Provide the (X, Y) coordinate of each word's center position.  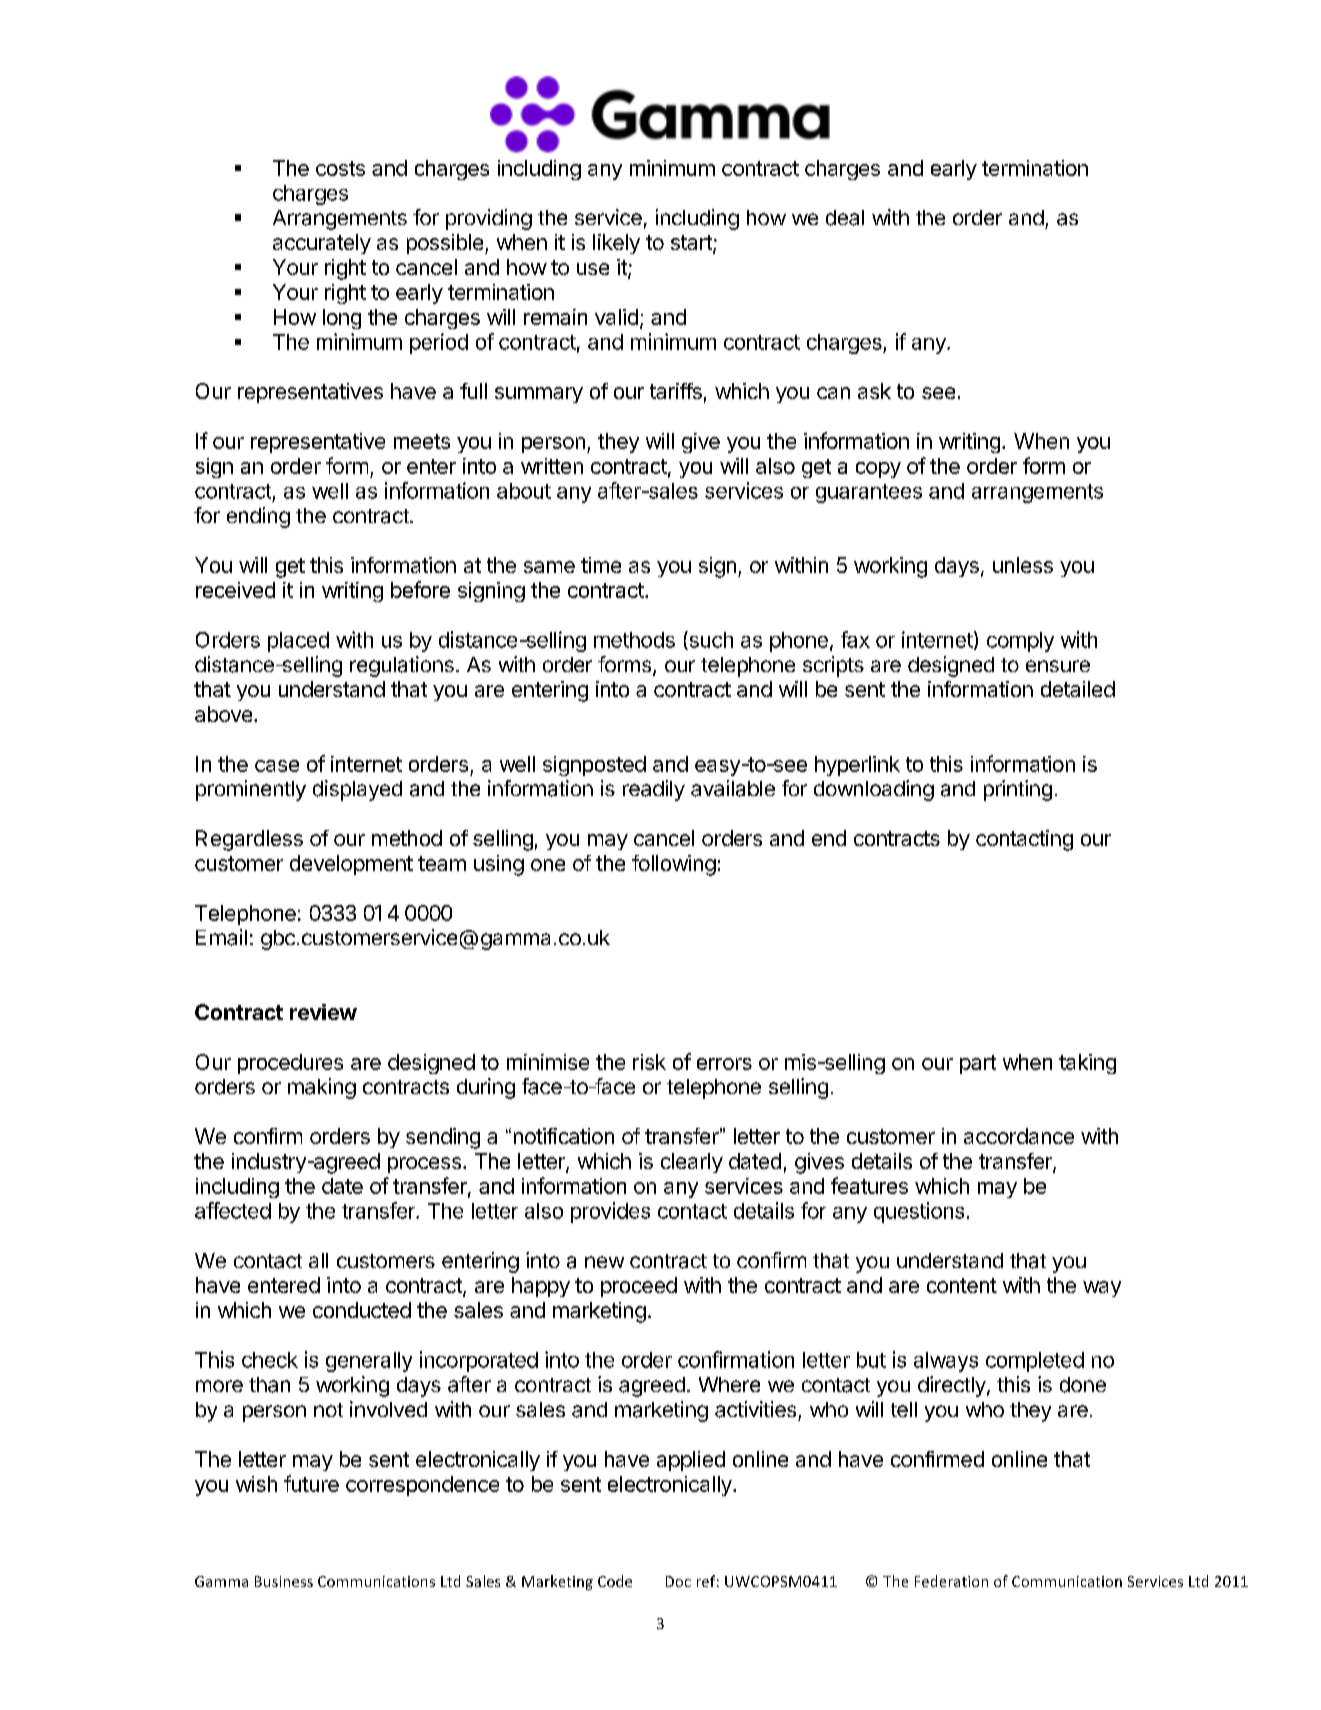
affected (233, 1210)
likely (616, 244)
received (235, 590)
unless (1023, 565)
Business (284, 1581)
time (601, 565)
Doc (678, 1581)
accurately (322, 244)
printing (1018, 790)
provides (610, 1212)
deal (845, 218)
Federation (951, 1581)
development (351, 865)
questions (919, 1212)
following (674, 865)
